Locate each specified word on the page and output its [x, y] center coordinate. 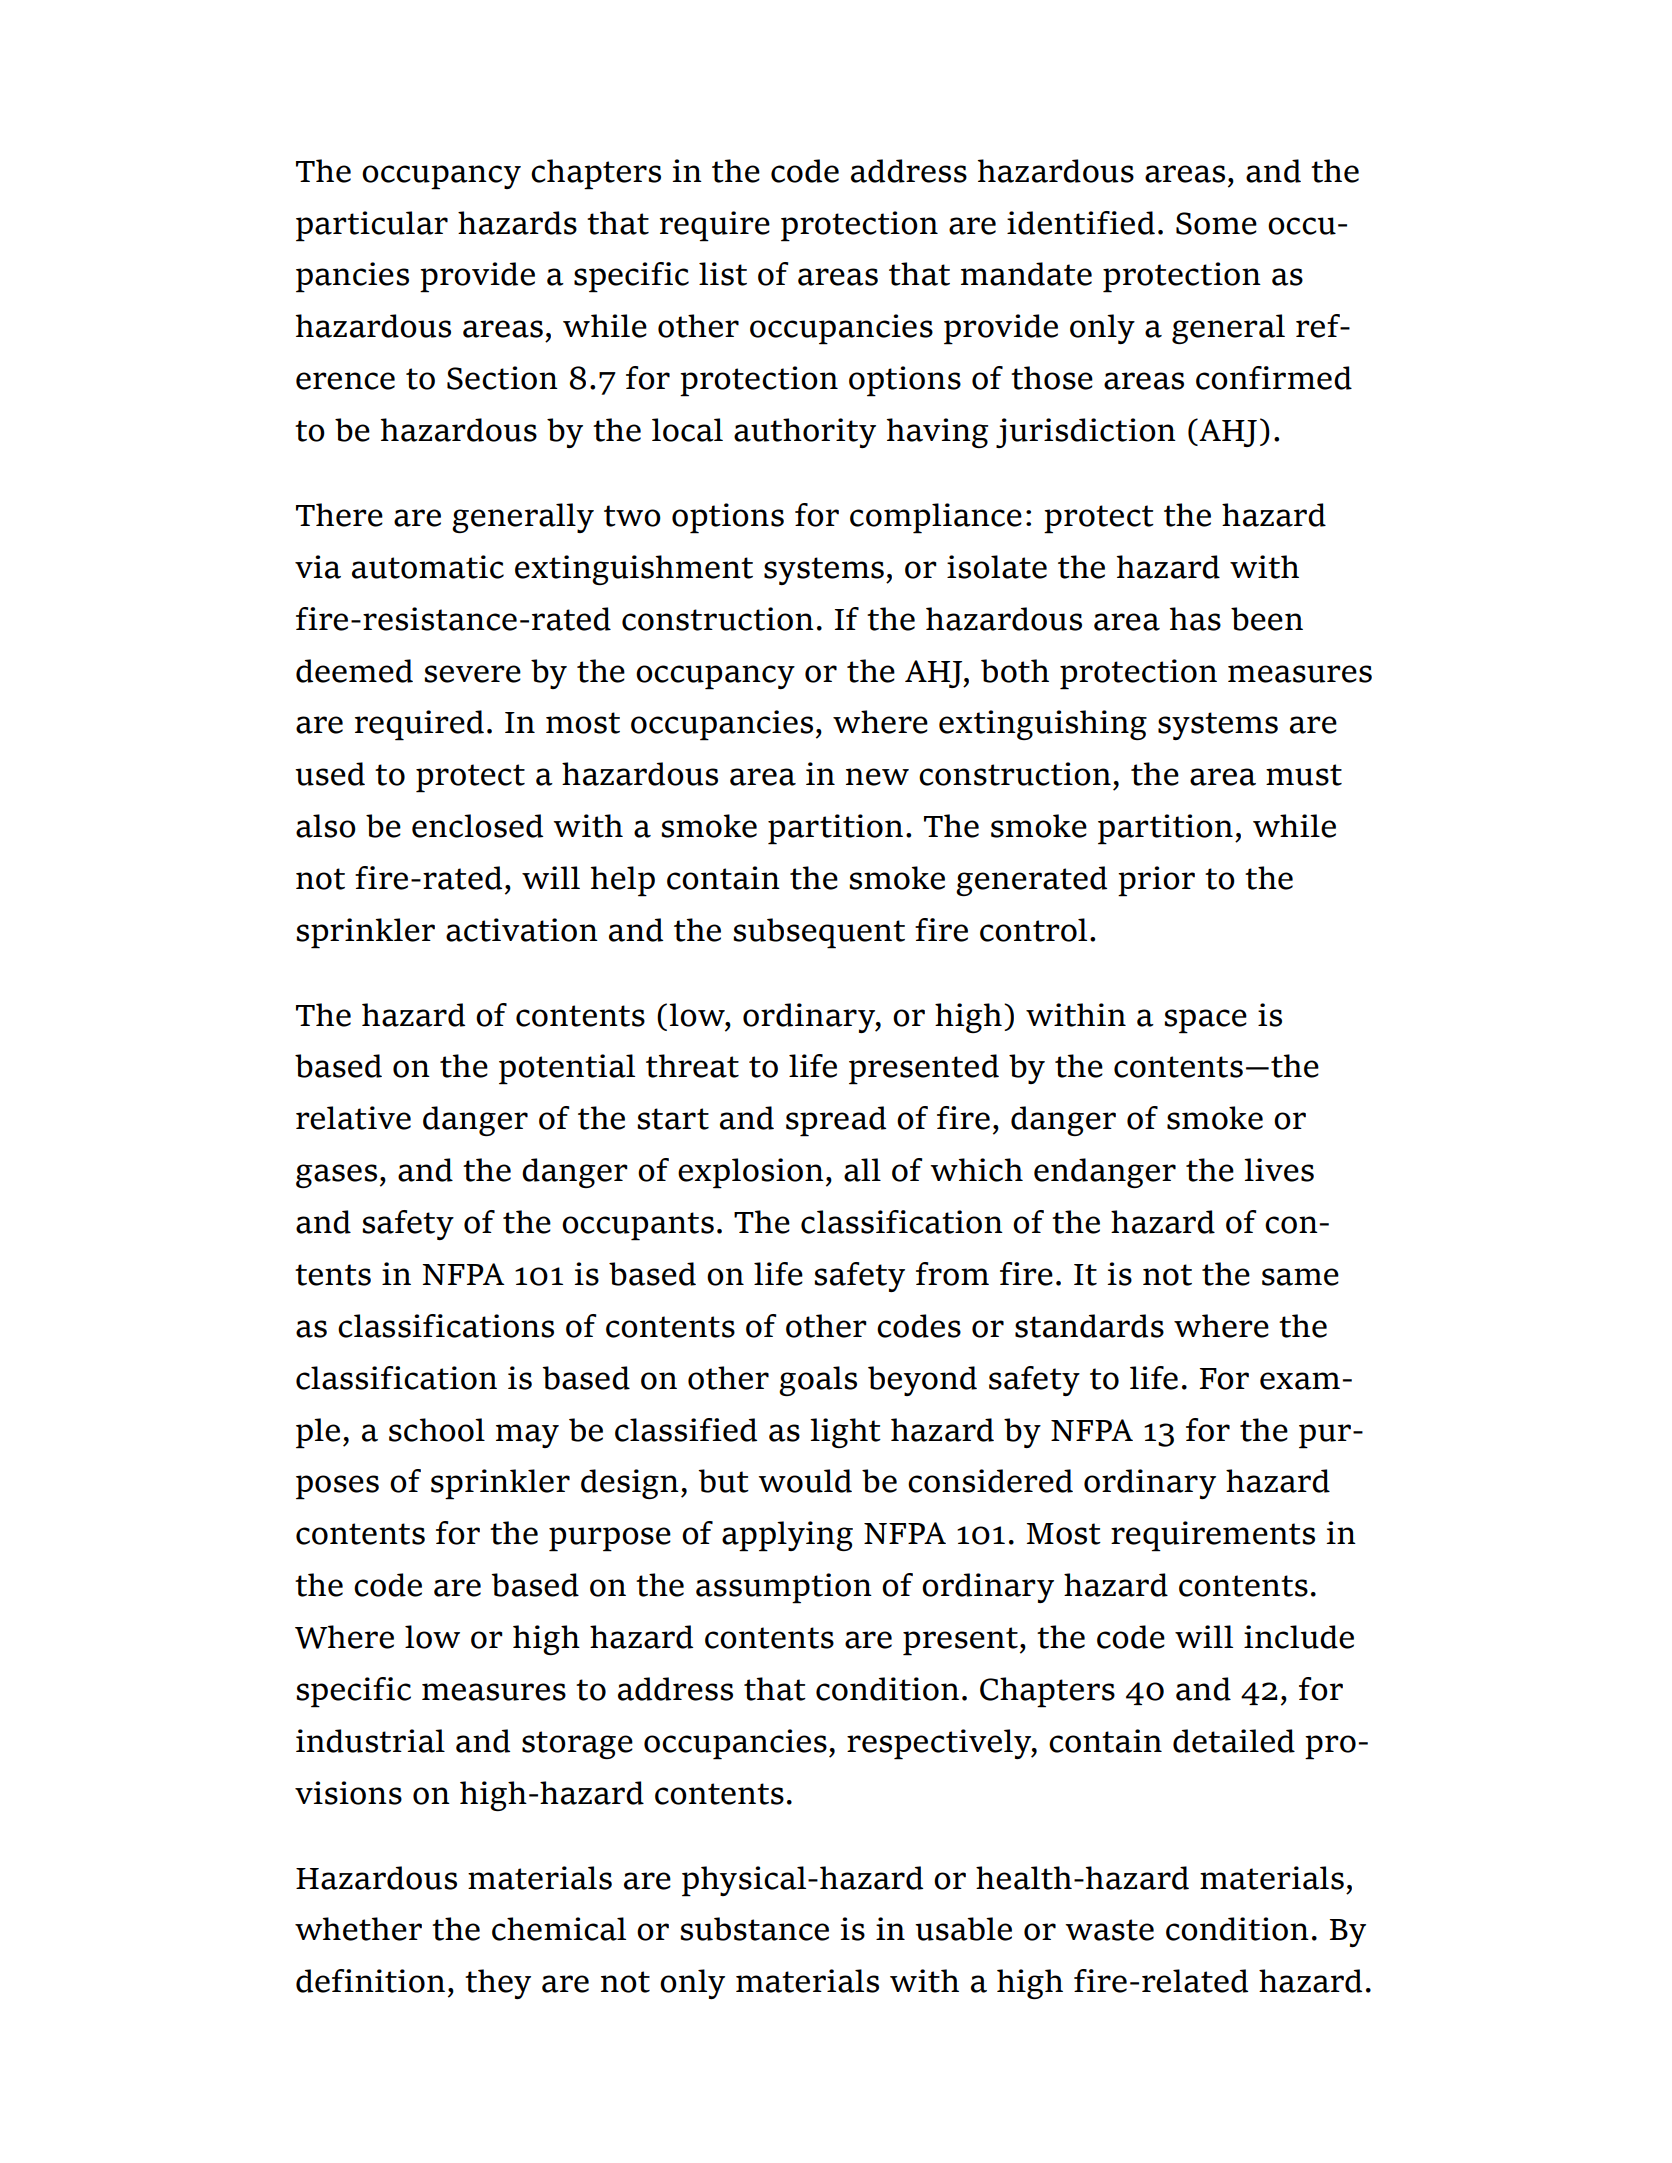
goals [818, 1381]
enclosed [477, 826]
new [877, 777]
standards [1089, 1326]
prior [1156, 881]
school [437, 1430]
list [723, 274]
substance [754, 1929]
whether [358, 1929]
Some [1216, 223]
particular [372, 226]
